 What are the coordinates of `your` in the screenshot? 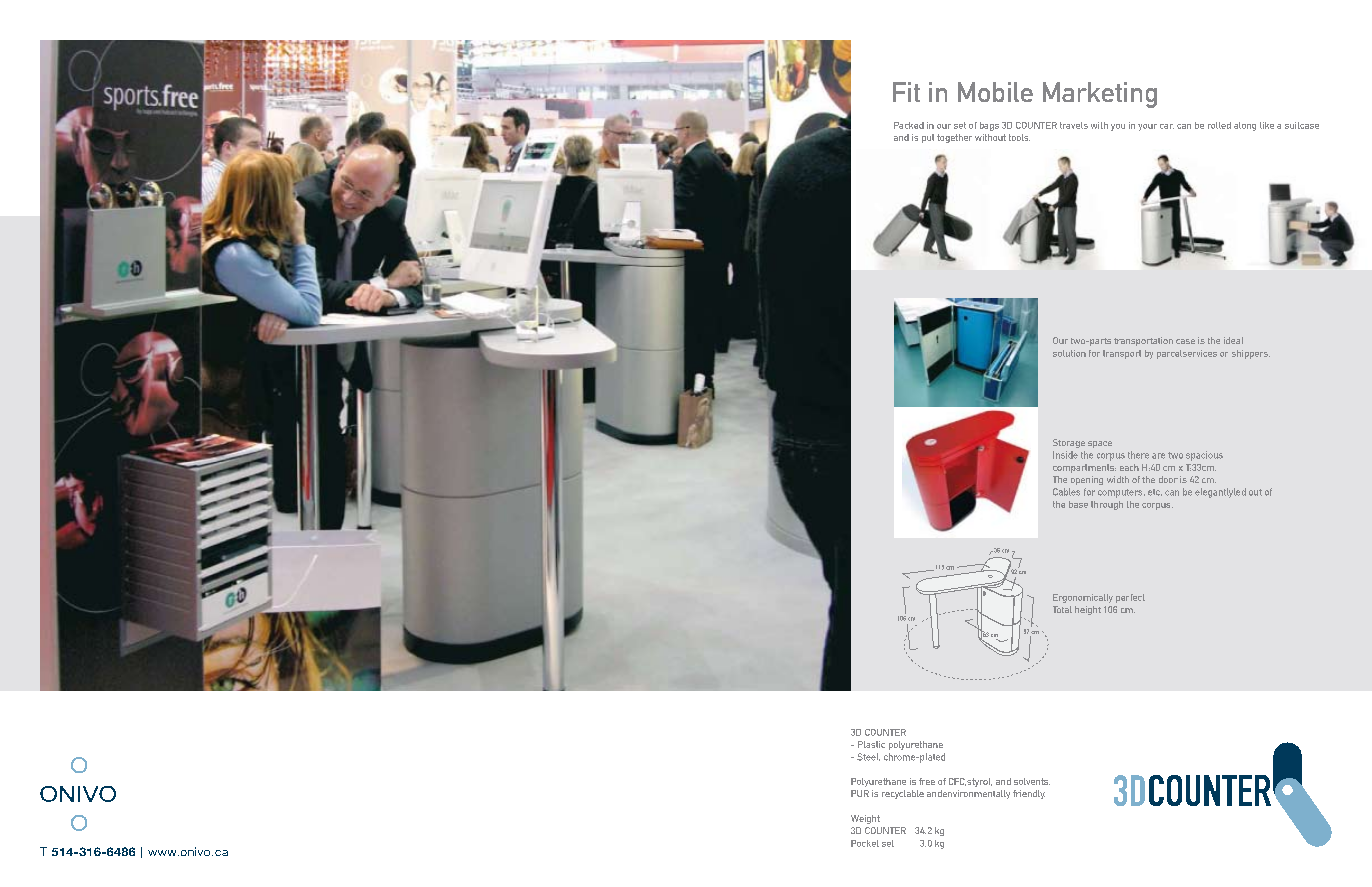 It's located at (1147, 127).
